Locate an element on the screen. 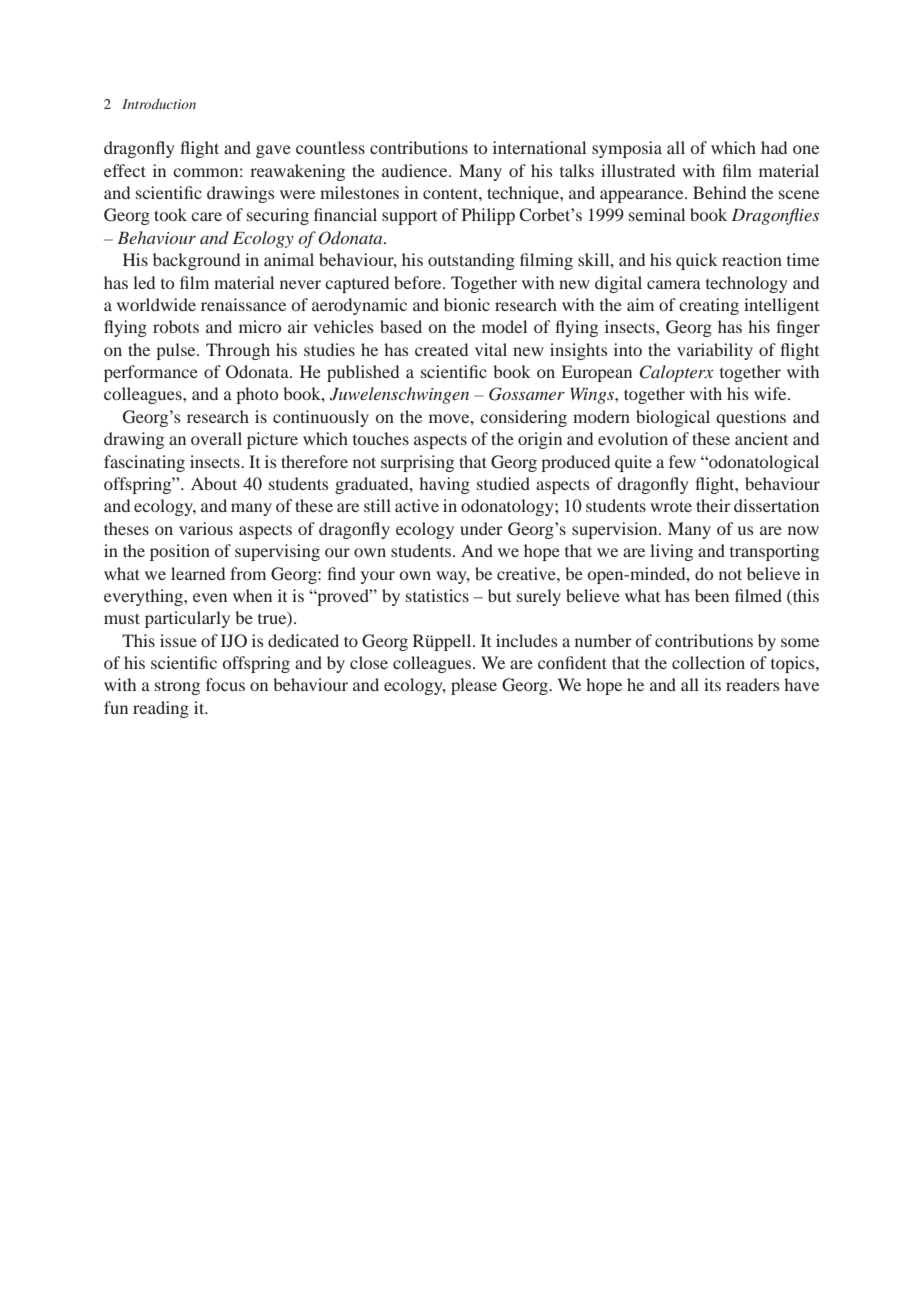  Introduction is located at coordinates (159, 104).
